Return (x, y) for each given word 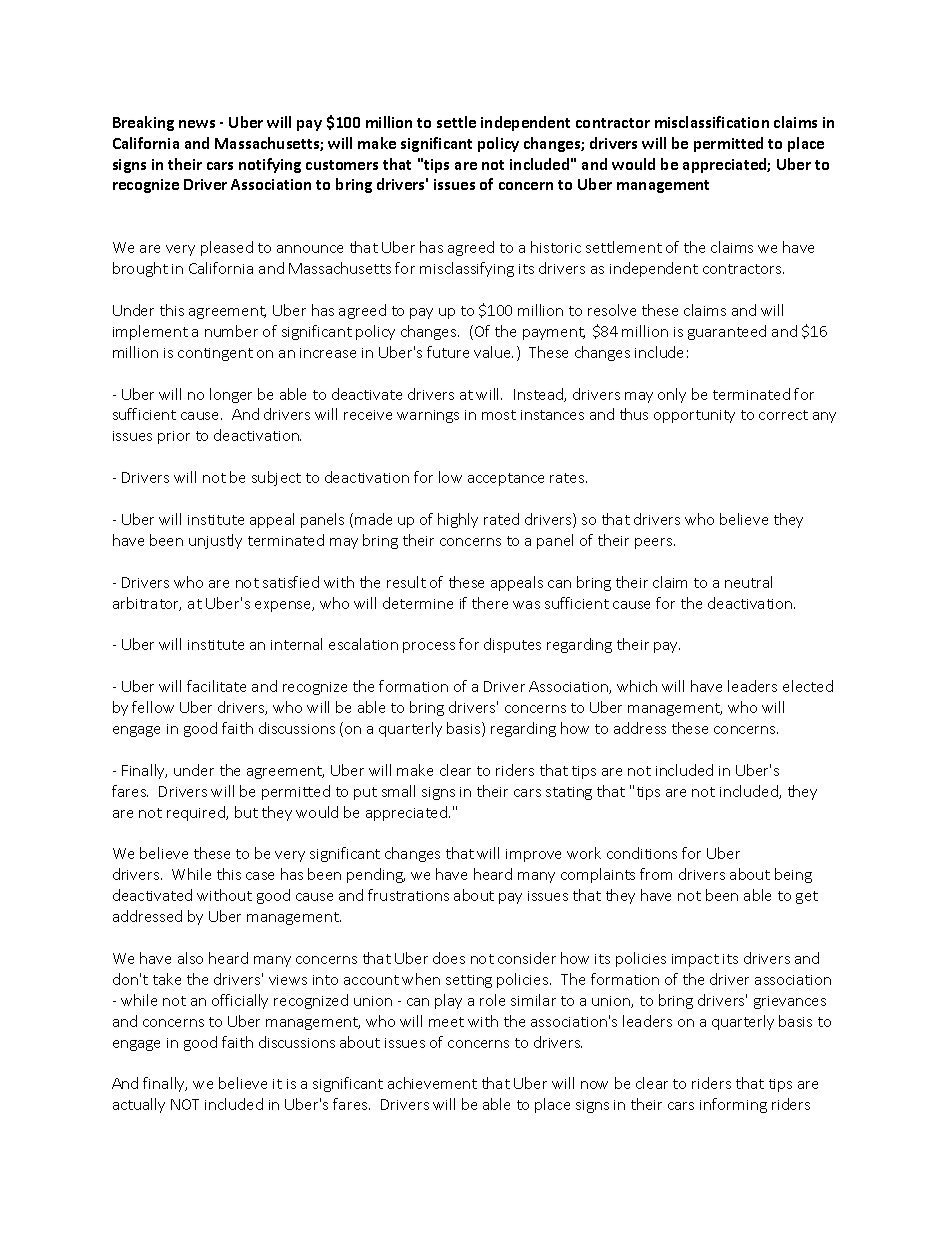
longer (231, 395)
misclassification (712, 122)
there (490, 603)
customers (342, 165)
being (793, 875)
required (197, 813)
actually (139, 1105)
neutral (748, 582)
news (197, 124)
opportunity (694, 416)
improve (533, 855)
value (493, 352)
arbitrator (147, 604)
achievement (432, 1083)
